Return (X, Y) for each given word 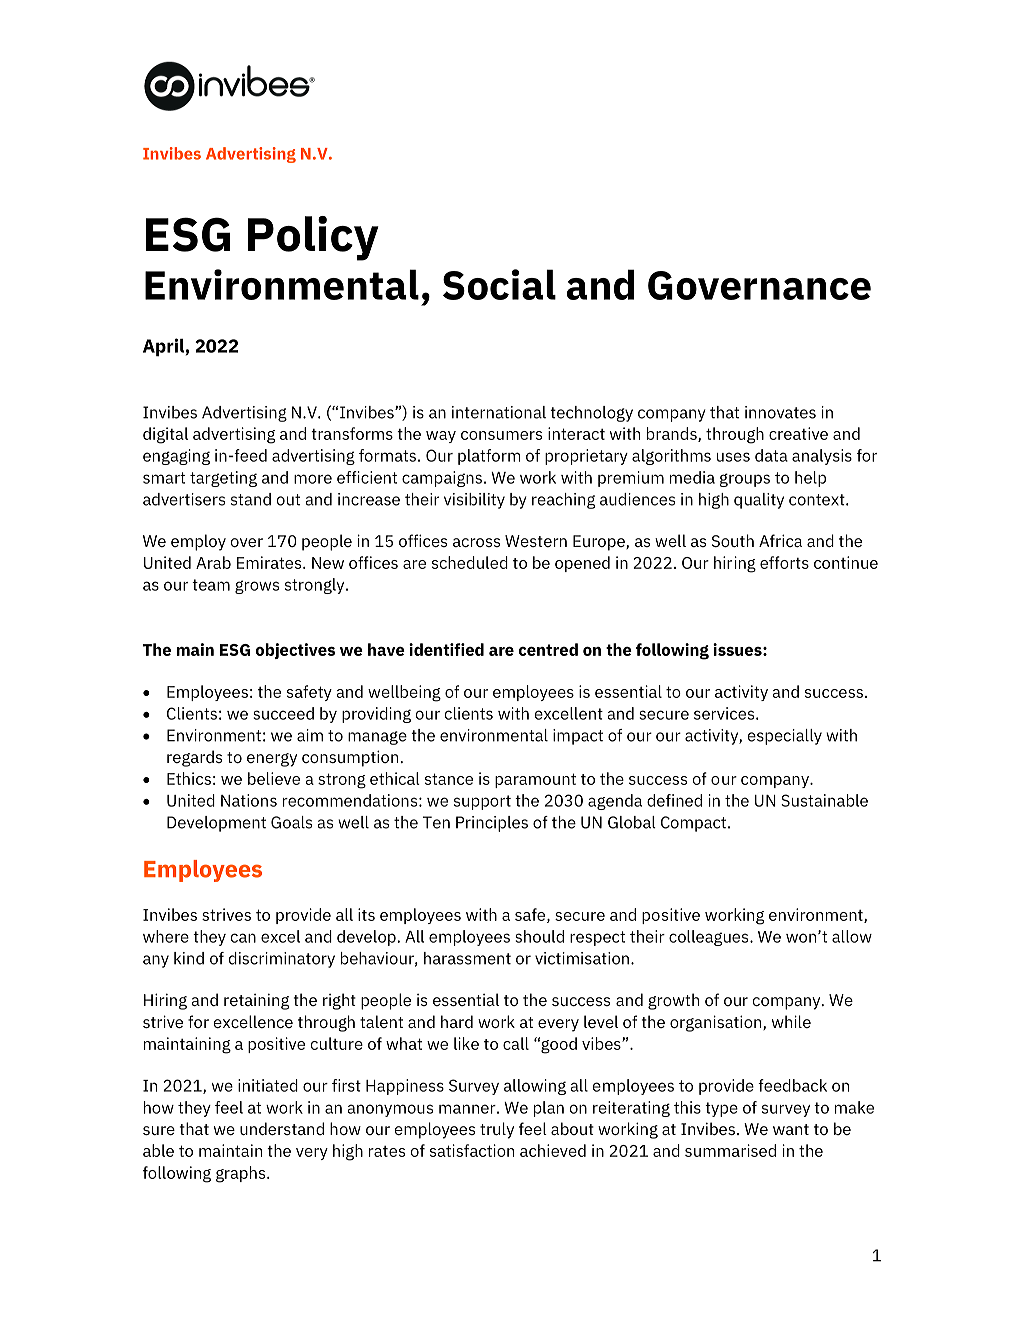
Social (499, 284)
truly (497, 1130)
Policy (313, 238)
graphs (242, 1174)
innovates (780, 412)
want (791, 1129)
